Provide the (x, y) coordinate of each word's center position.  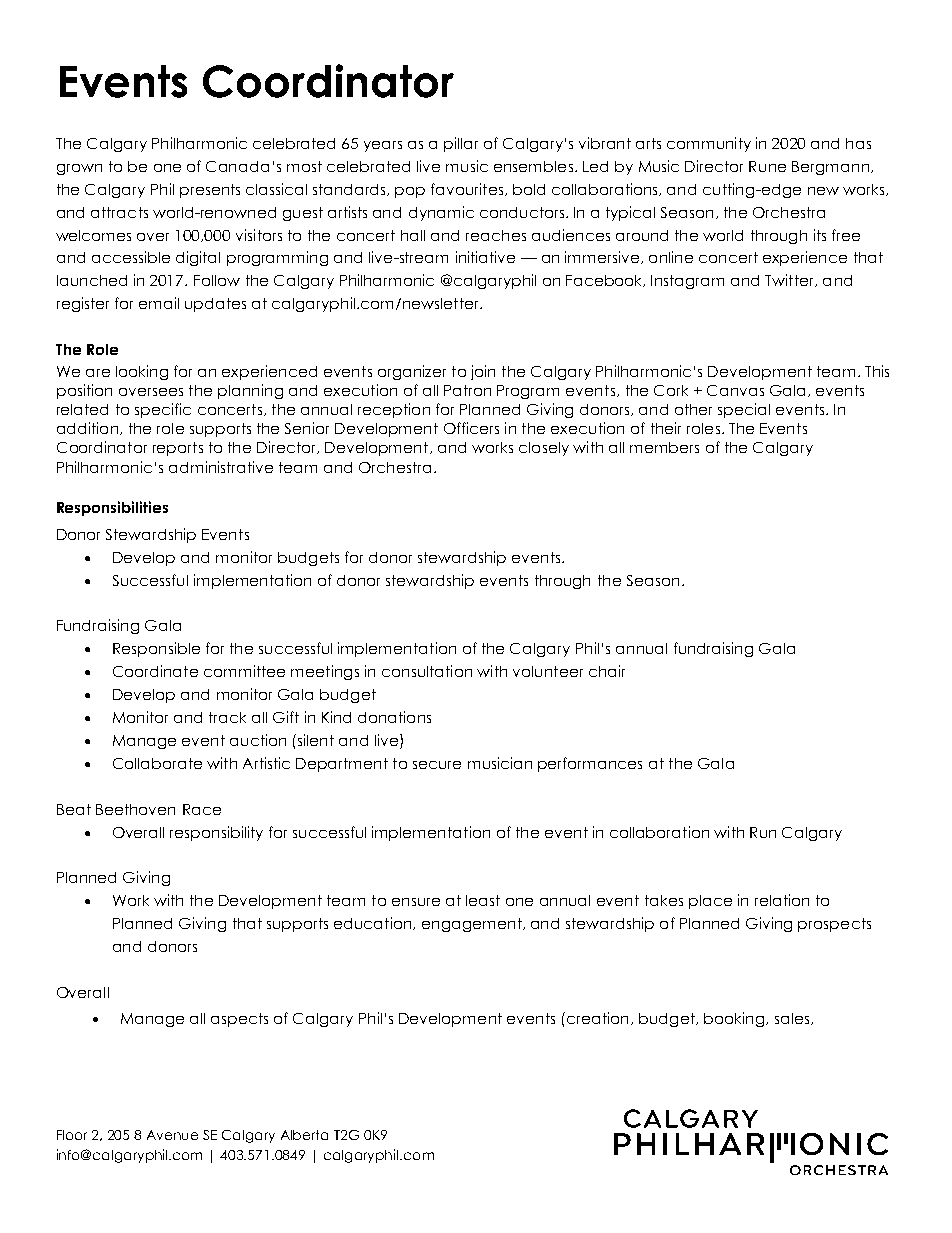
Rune (767, 166)
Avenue (172, 1135)
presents (210, 191)
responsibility (216, 833)
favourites (468, 189)
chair (607, 671)
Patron (467, 390)
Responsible (156, 649)
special (744, 410)
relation (782, 900)
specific (163, 410)
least (483, 900)
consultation (427, 671)
